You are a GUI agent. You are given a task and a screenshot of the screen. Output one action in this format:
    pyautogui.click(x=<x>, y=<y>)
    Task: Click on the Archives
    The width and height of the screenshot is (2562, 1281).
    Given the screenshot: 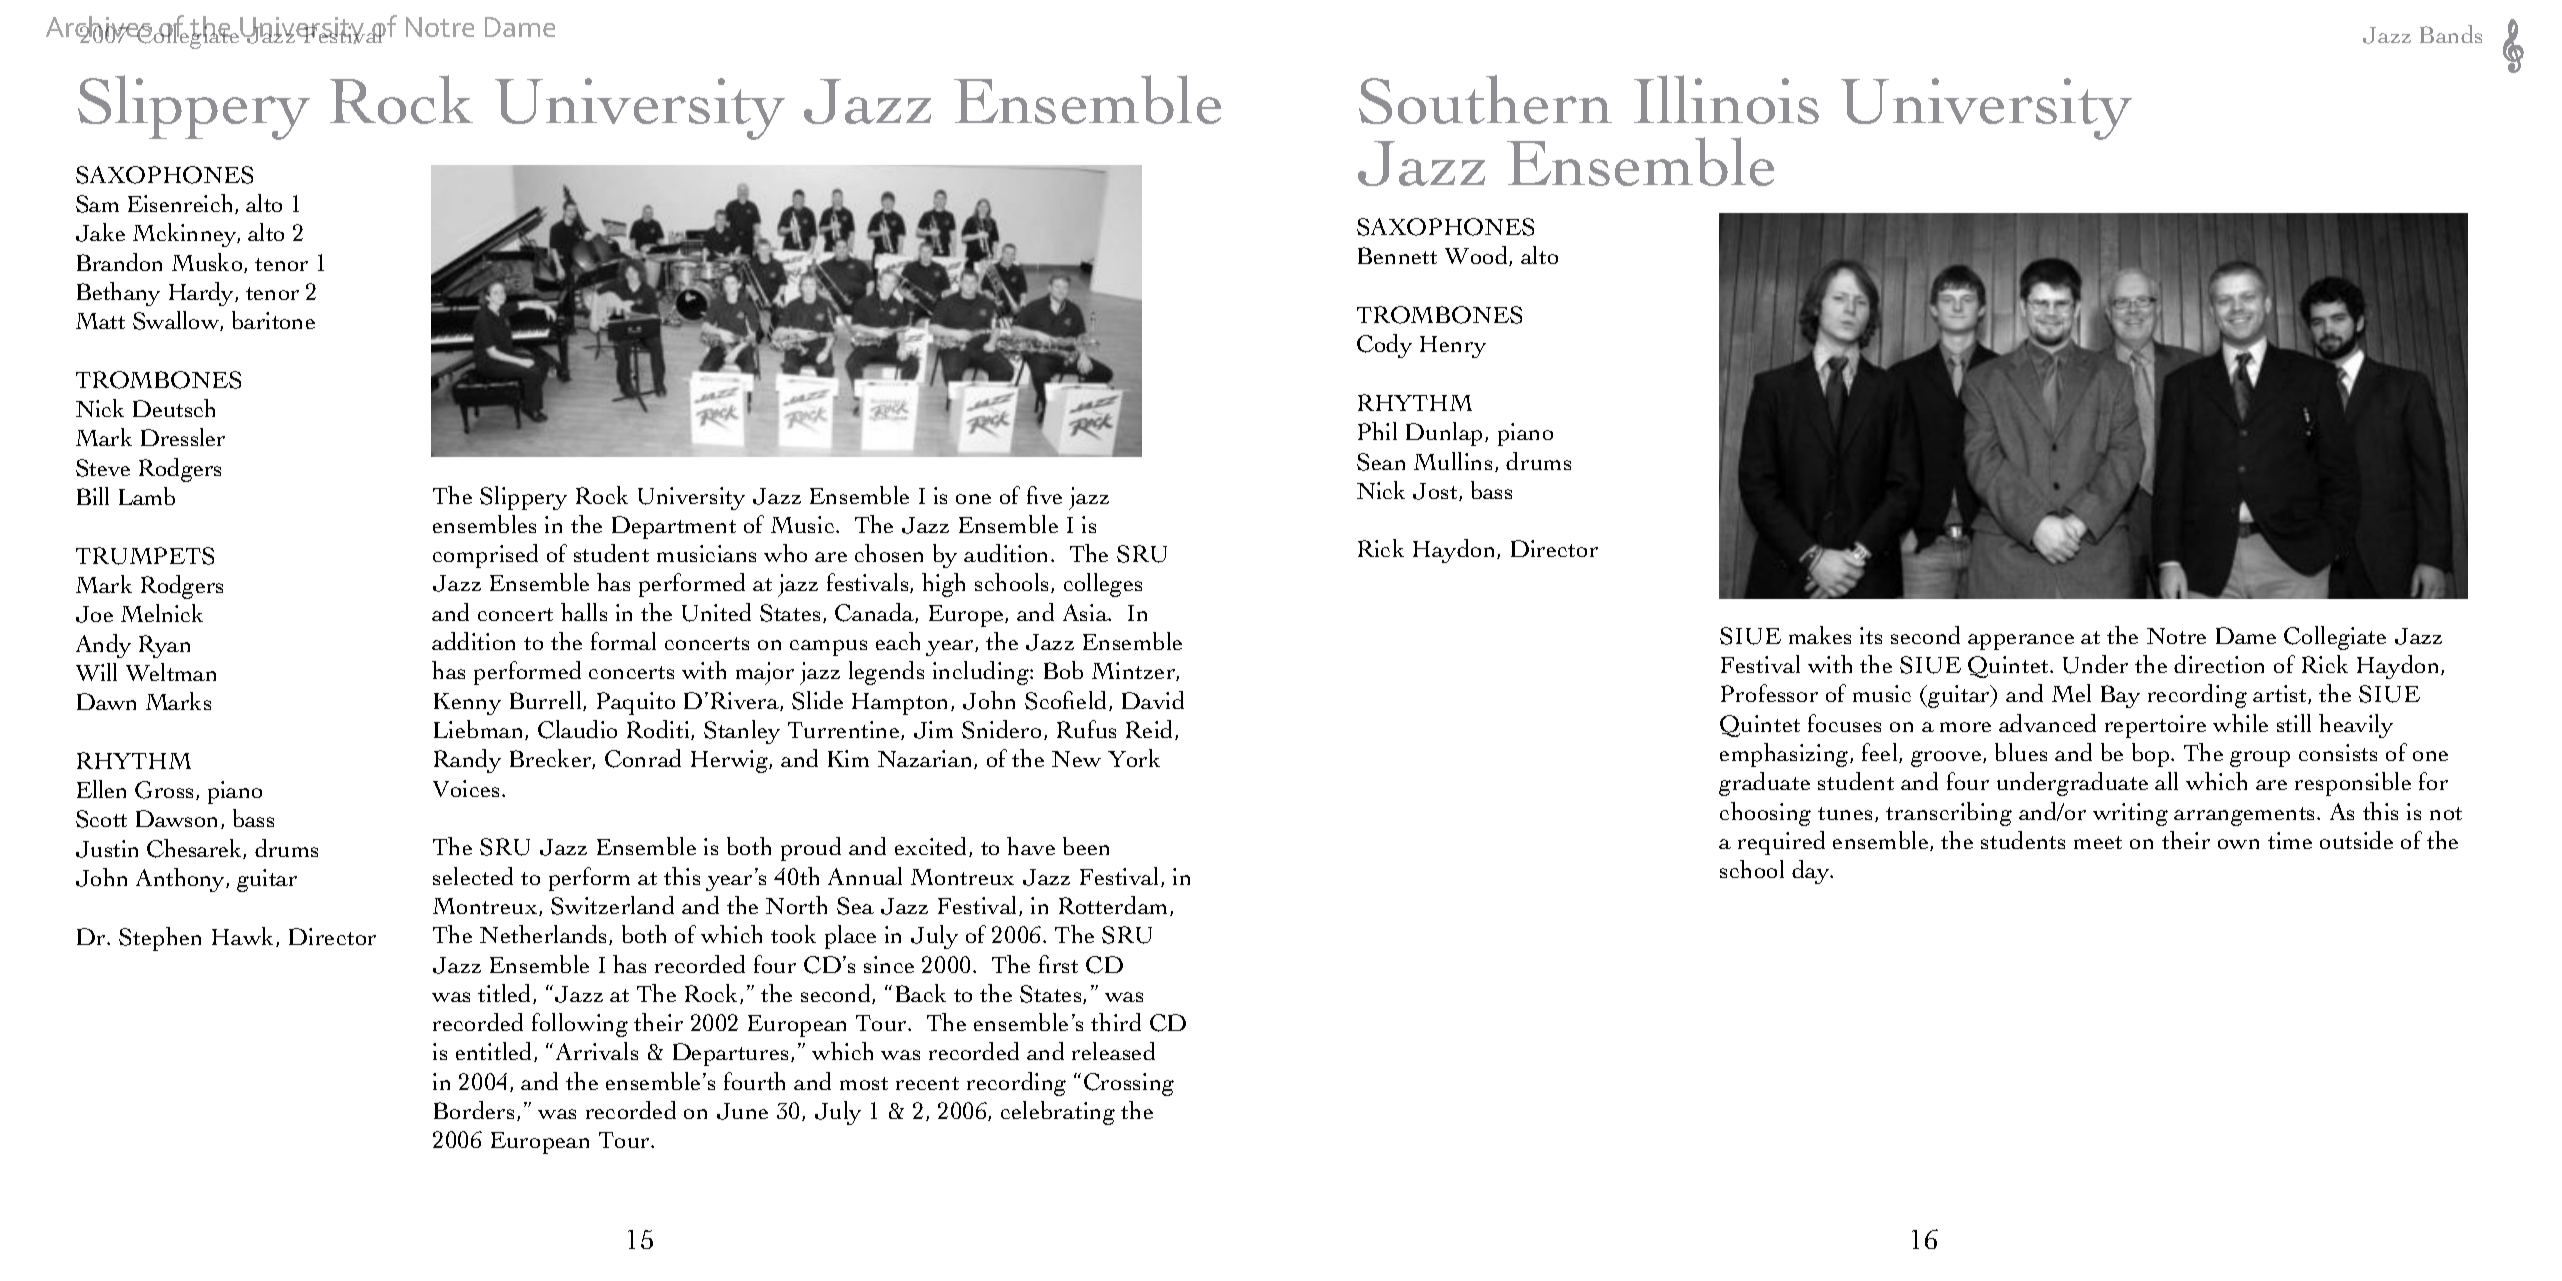 What is the action you would take?
    pyautogui.click(x=100, y=28)
